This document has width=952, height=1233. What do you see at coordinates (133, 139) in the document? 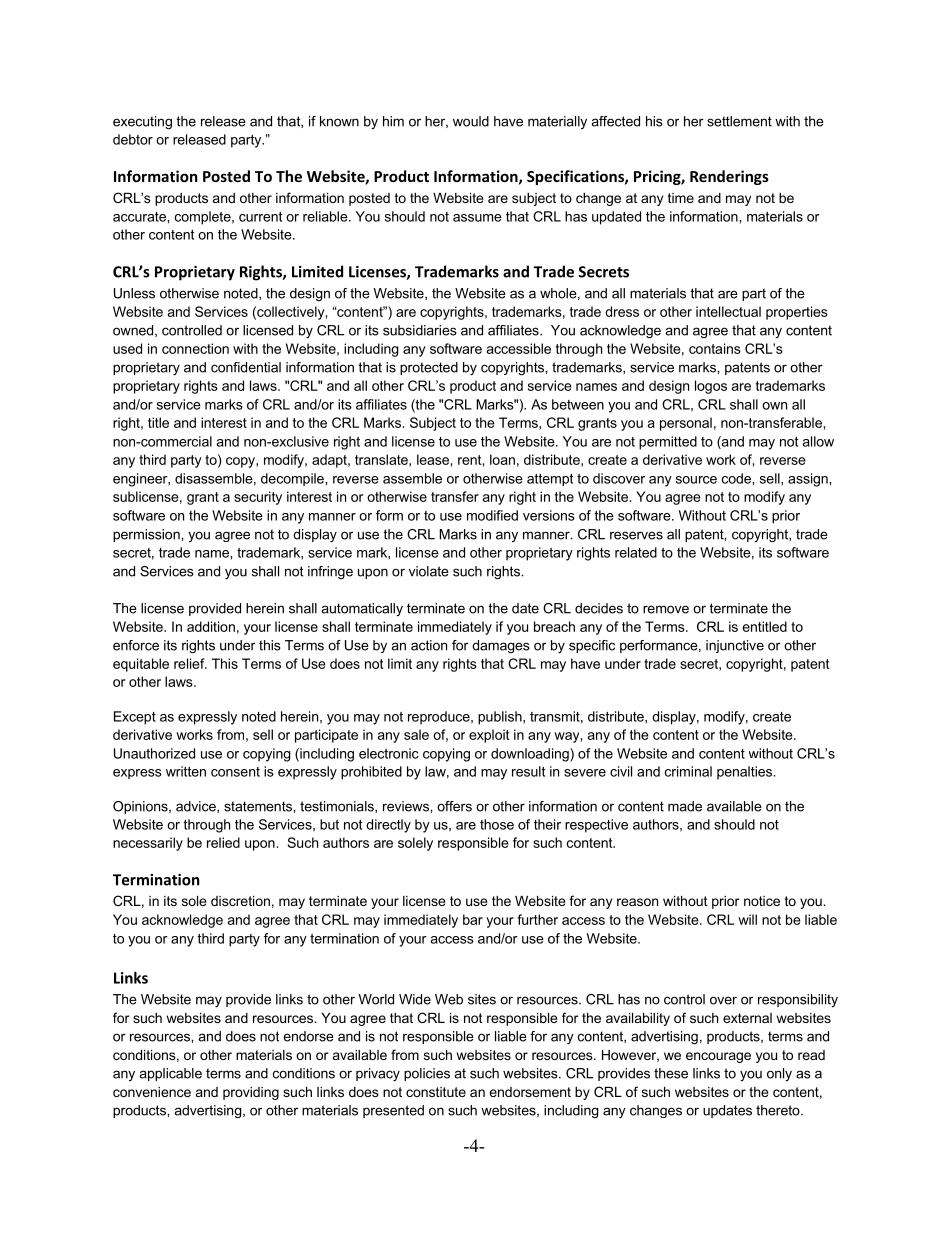
I see `debtor` at bounding box center [133, 139].
